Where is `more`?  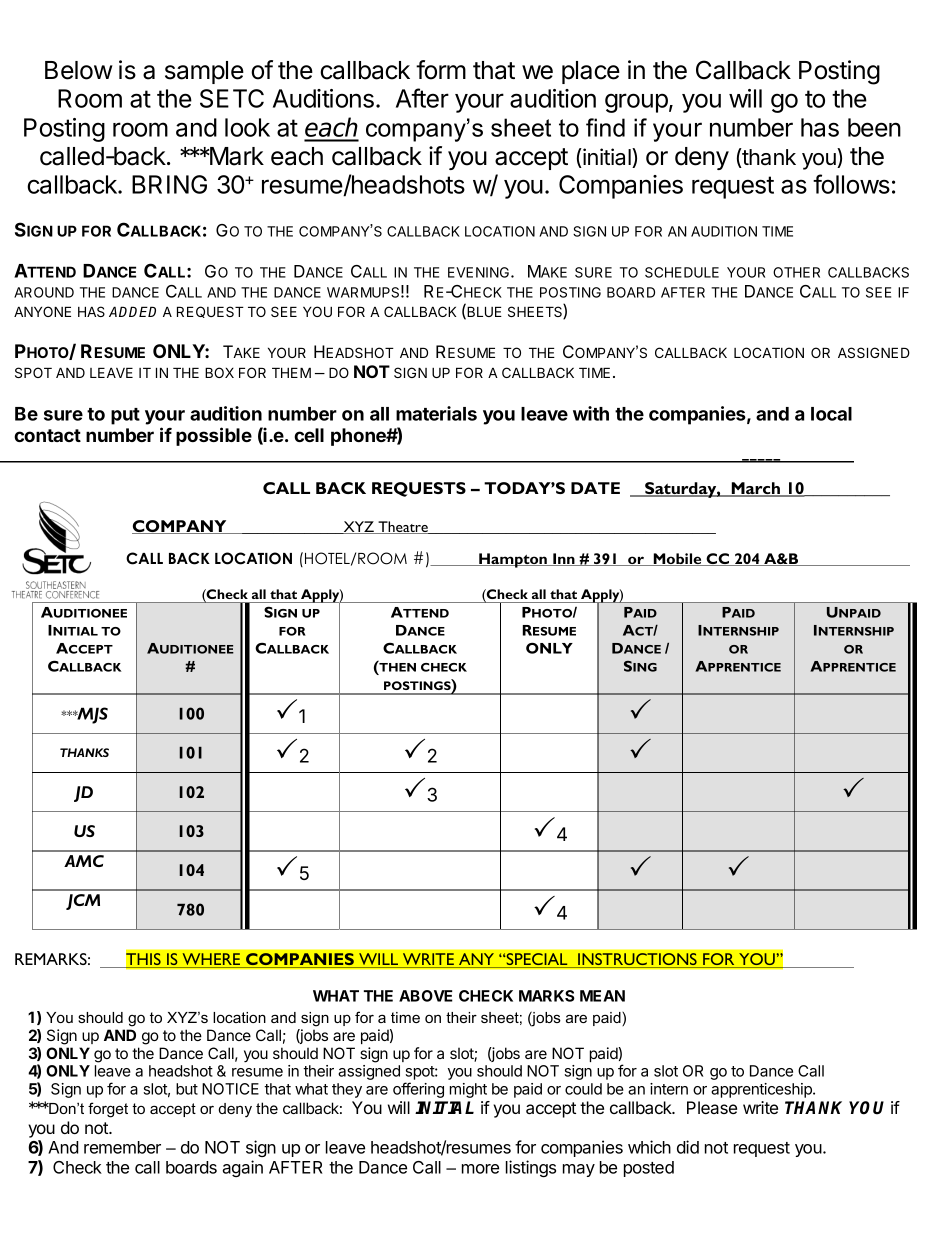
more is located at coordinates (480, 1169).
